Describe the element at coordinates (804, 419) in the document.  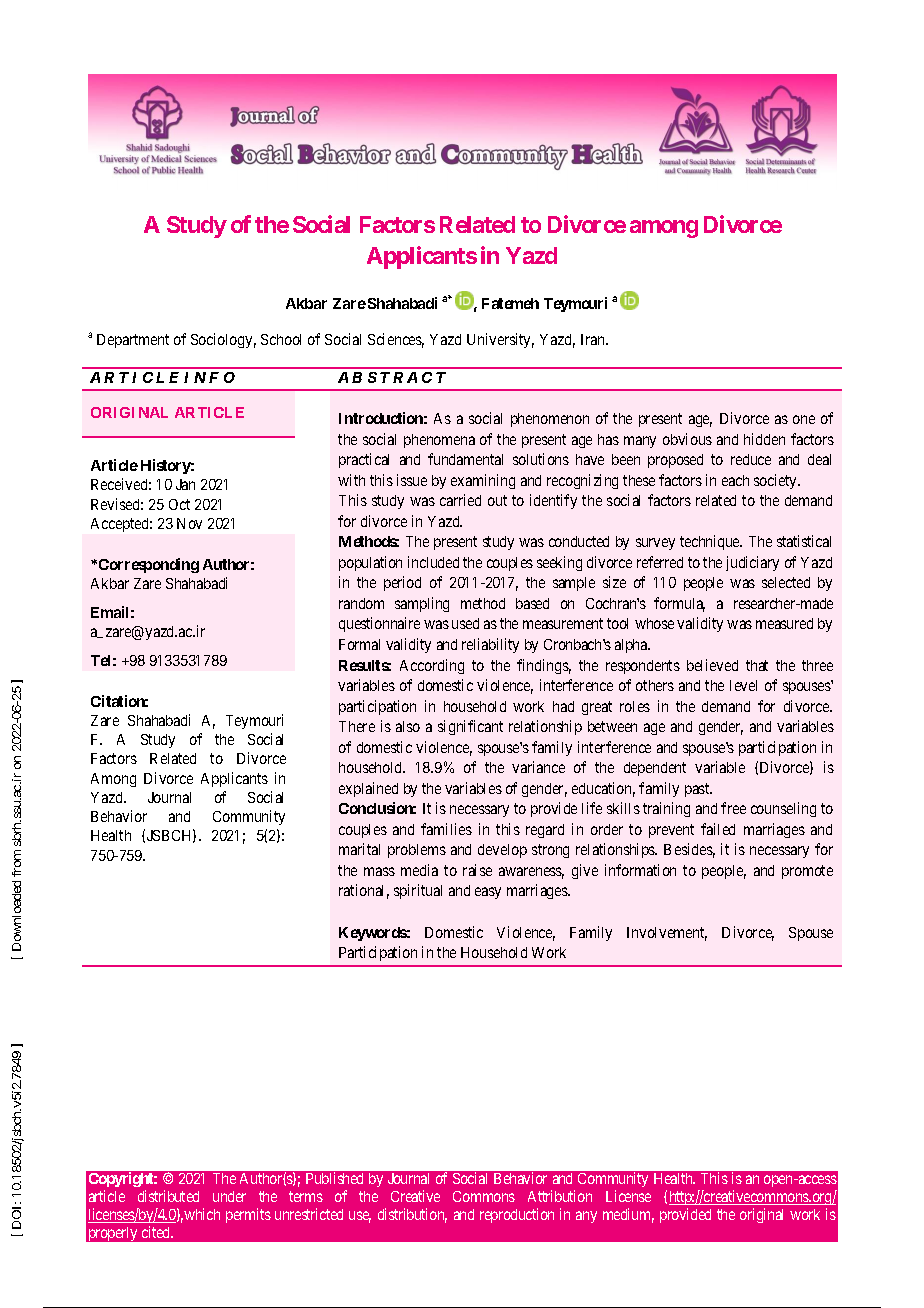
I see `one` at that location.
